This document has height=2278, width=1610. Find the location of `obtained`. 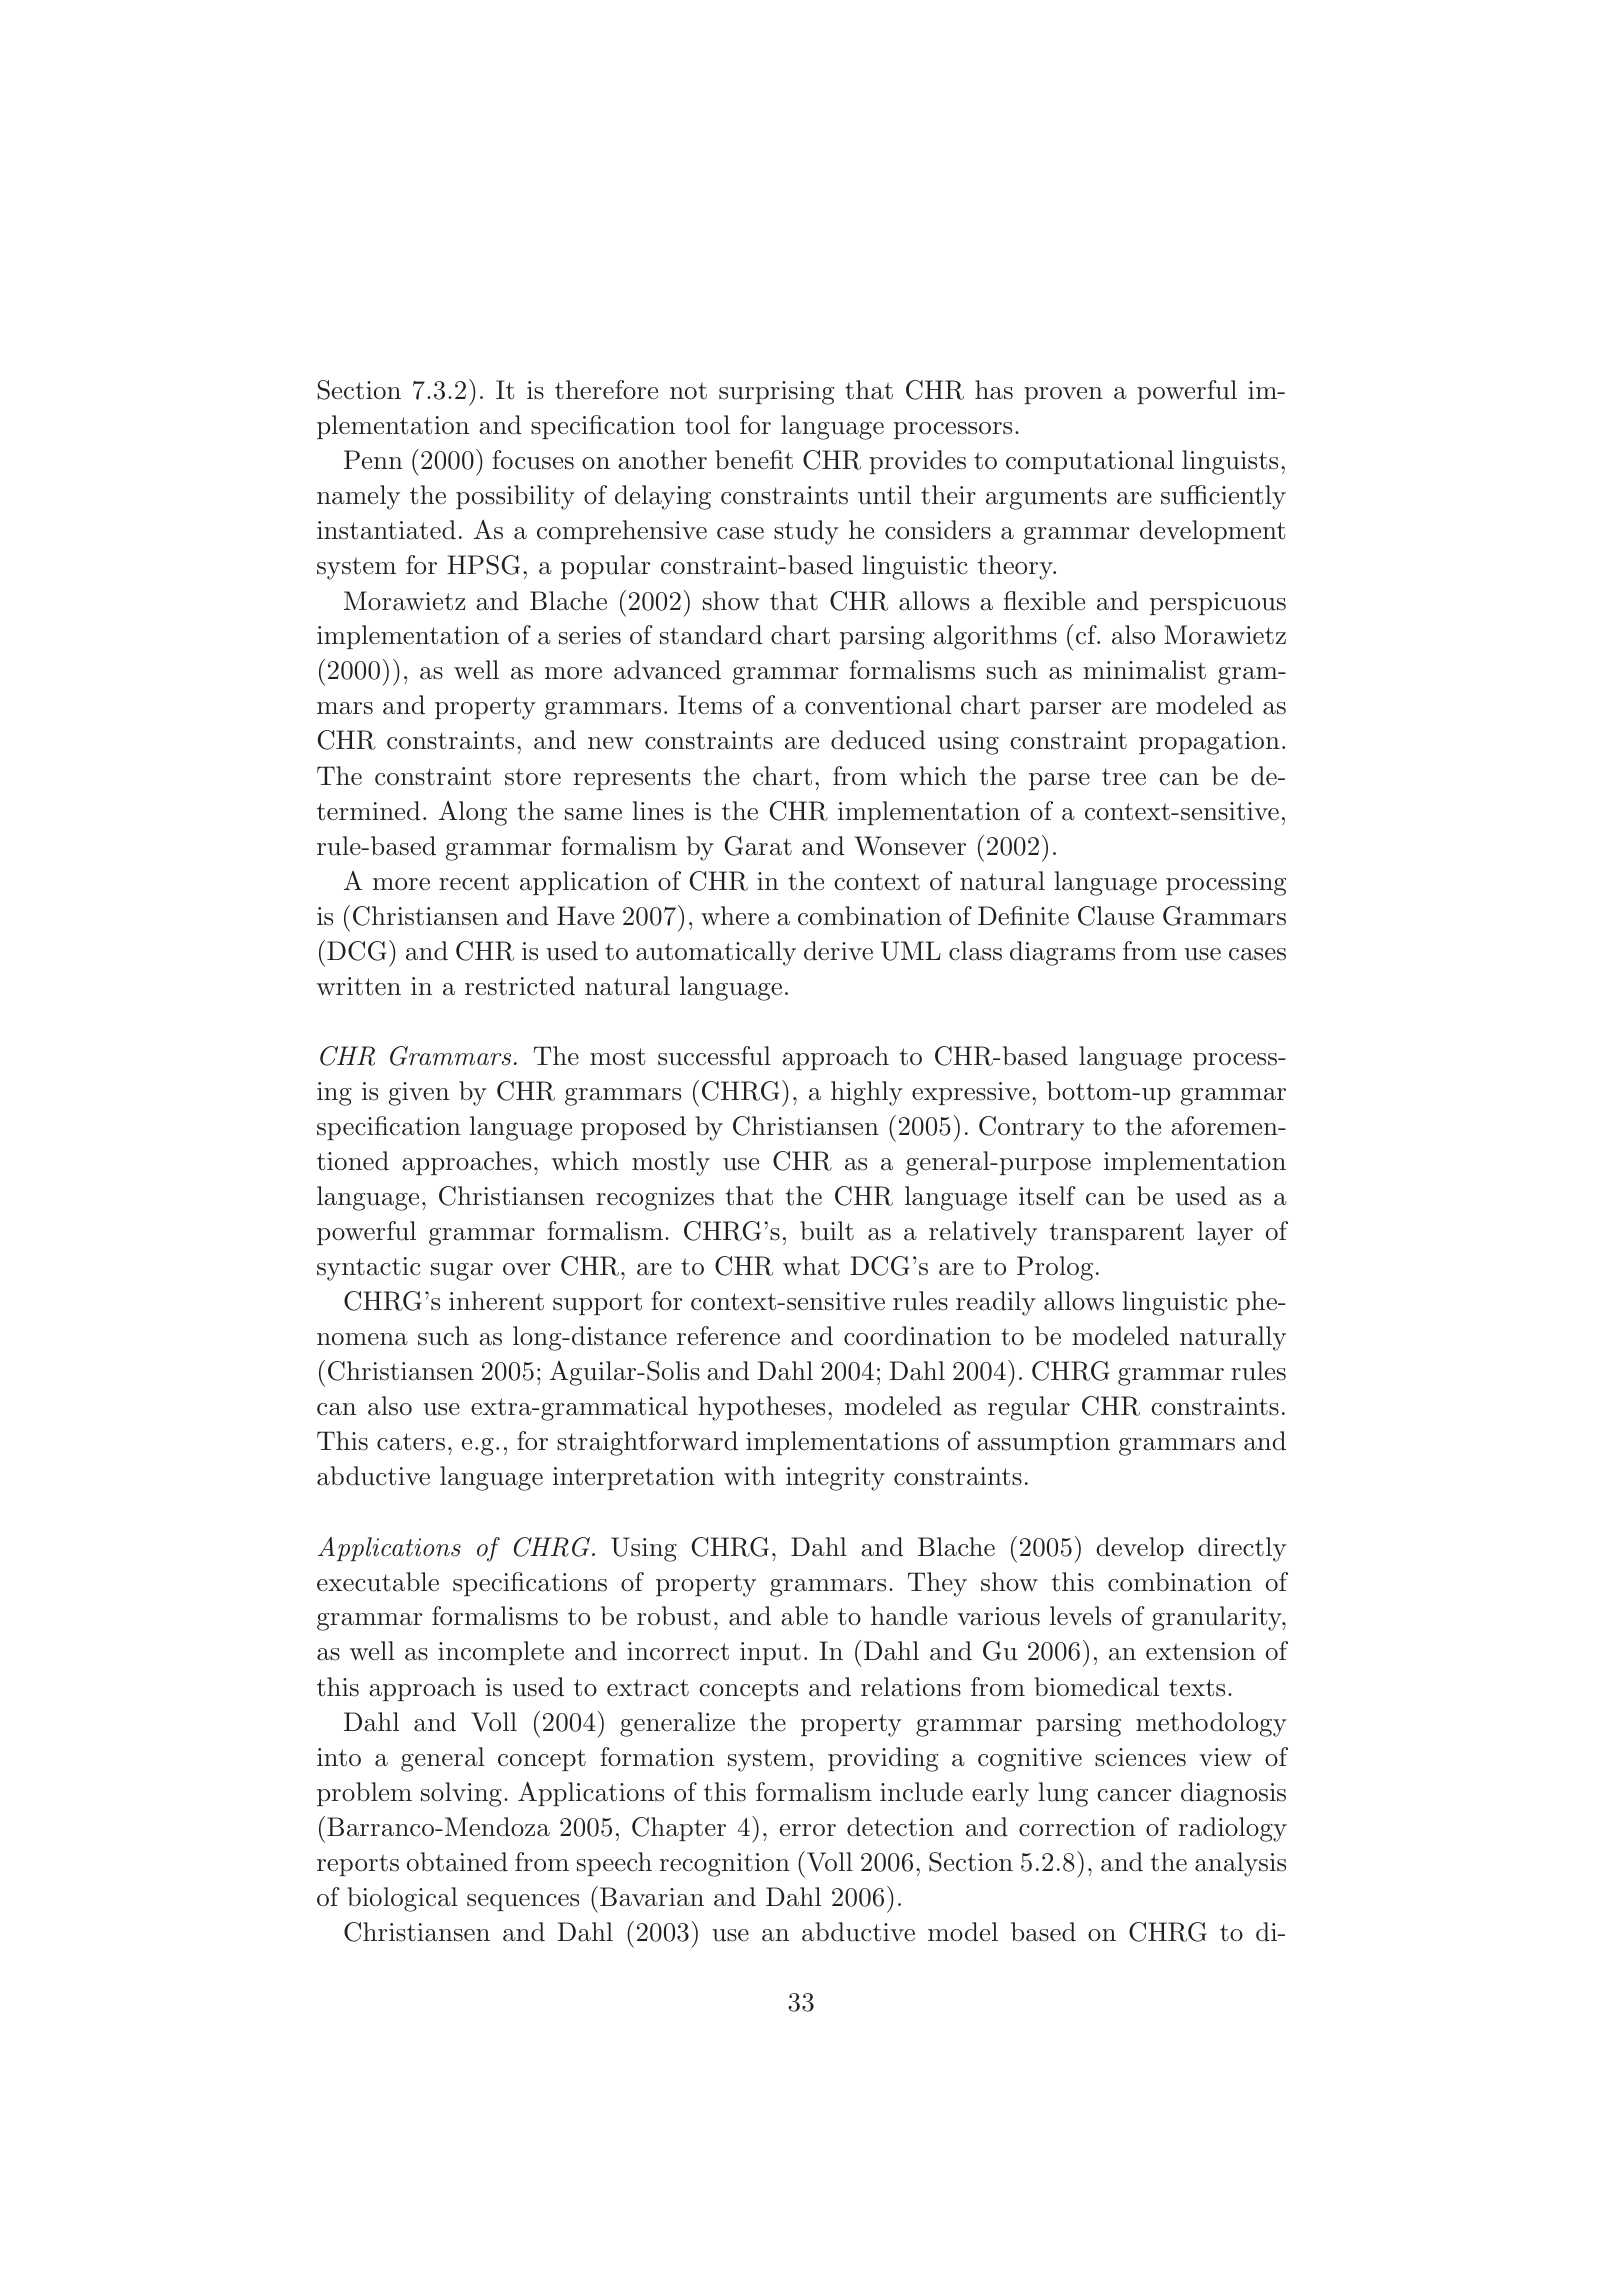

obtained is located at coordinates (457, 1862).
